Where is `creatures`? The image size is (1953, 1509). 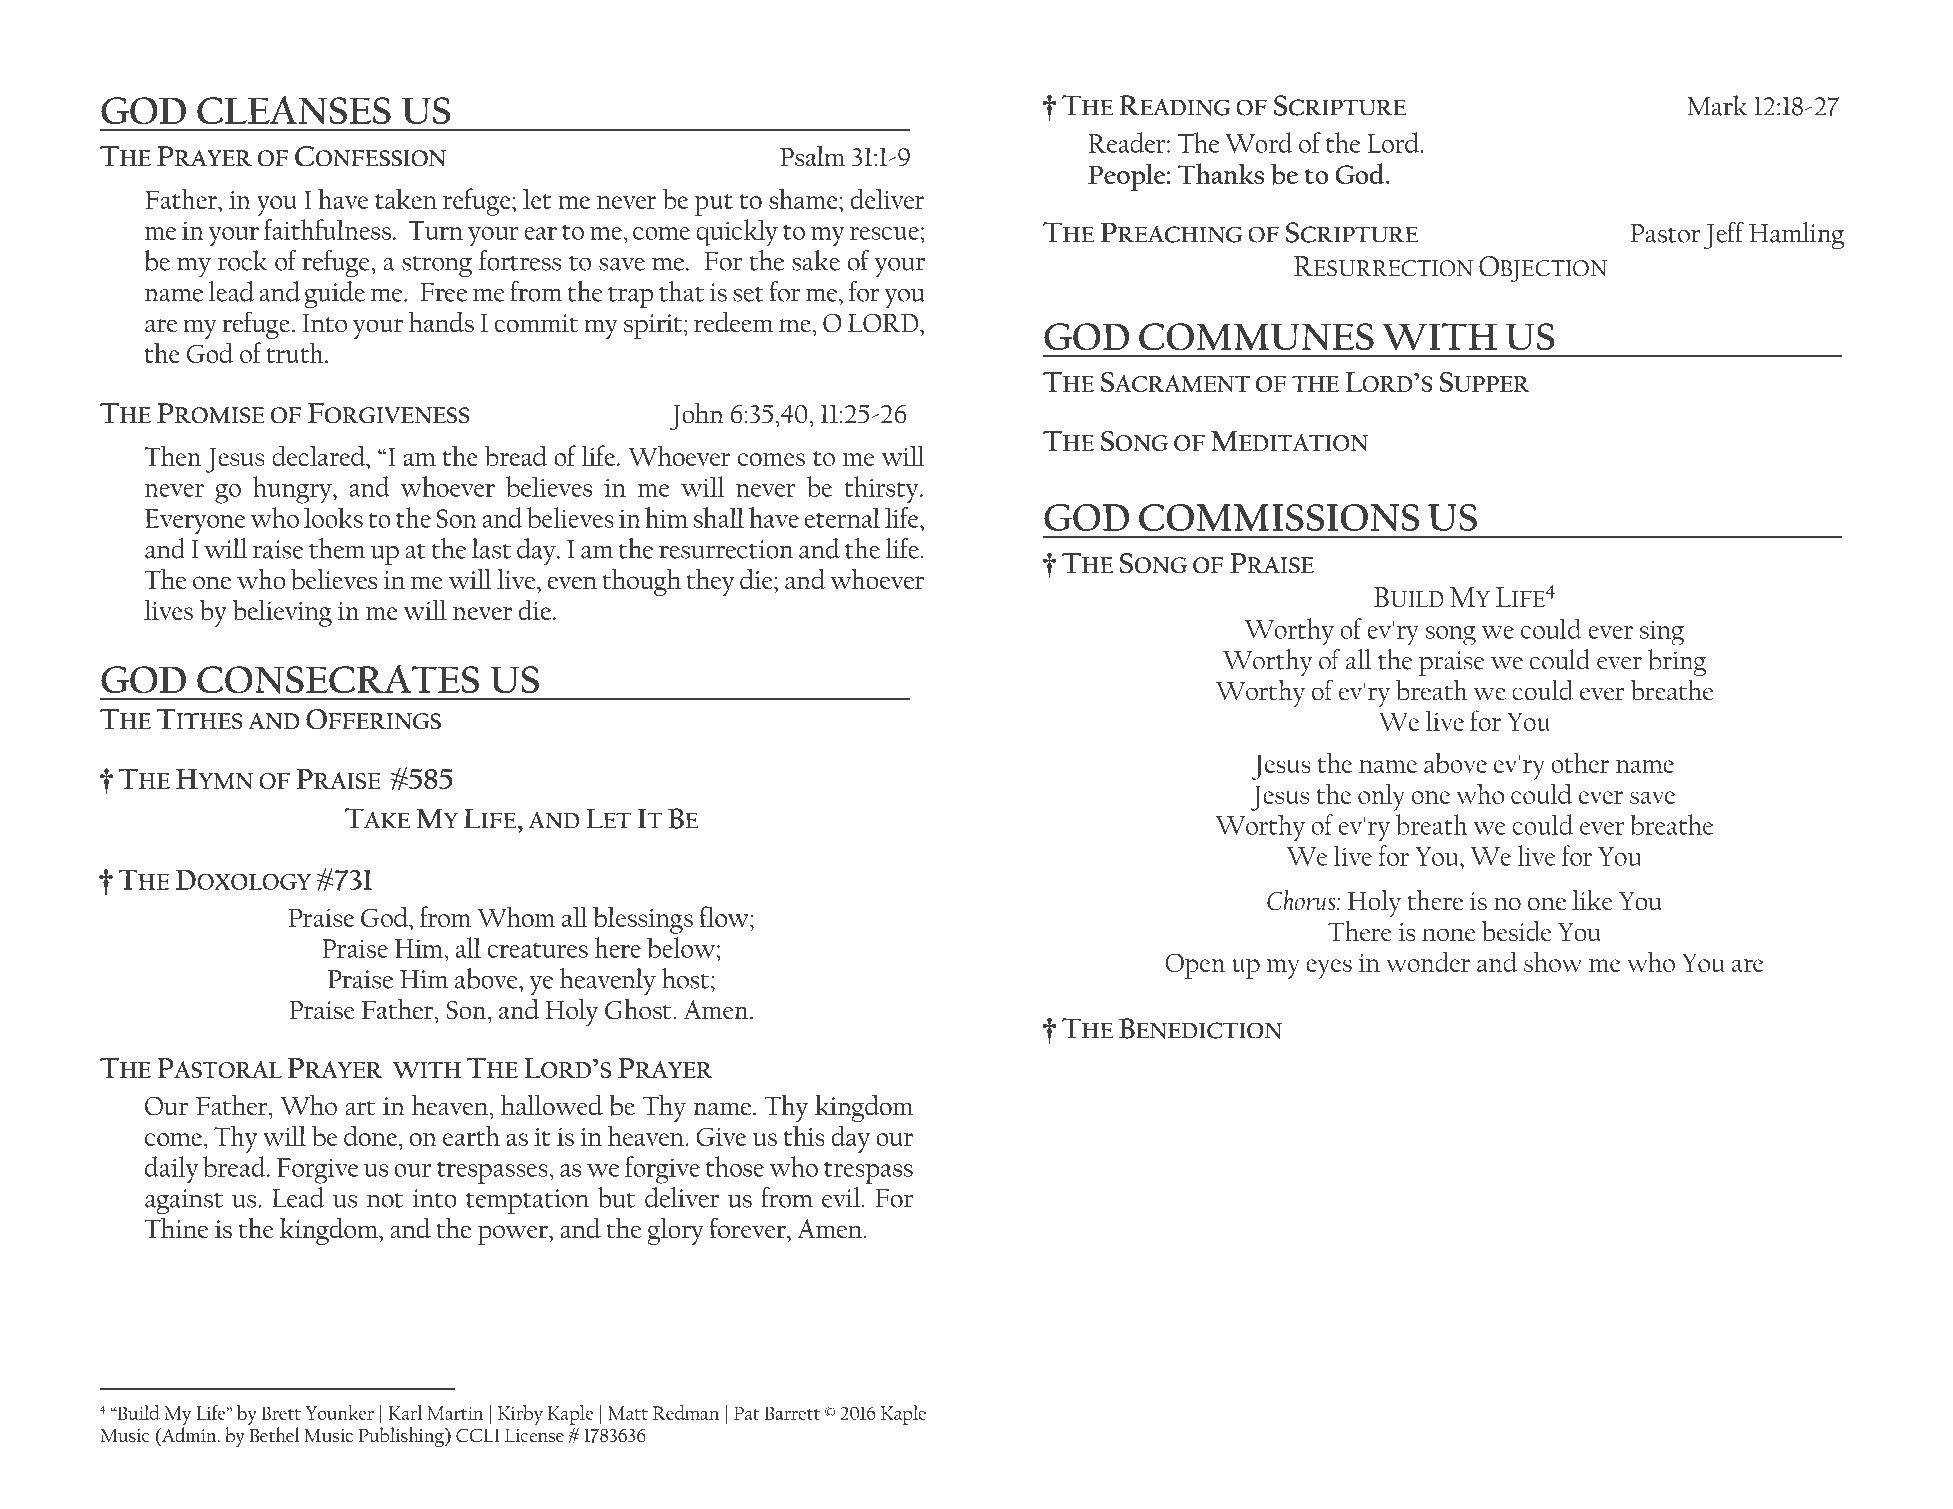
creatures is located at coordinates (538, 950).
